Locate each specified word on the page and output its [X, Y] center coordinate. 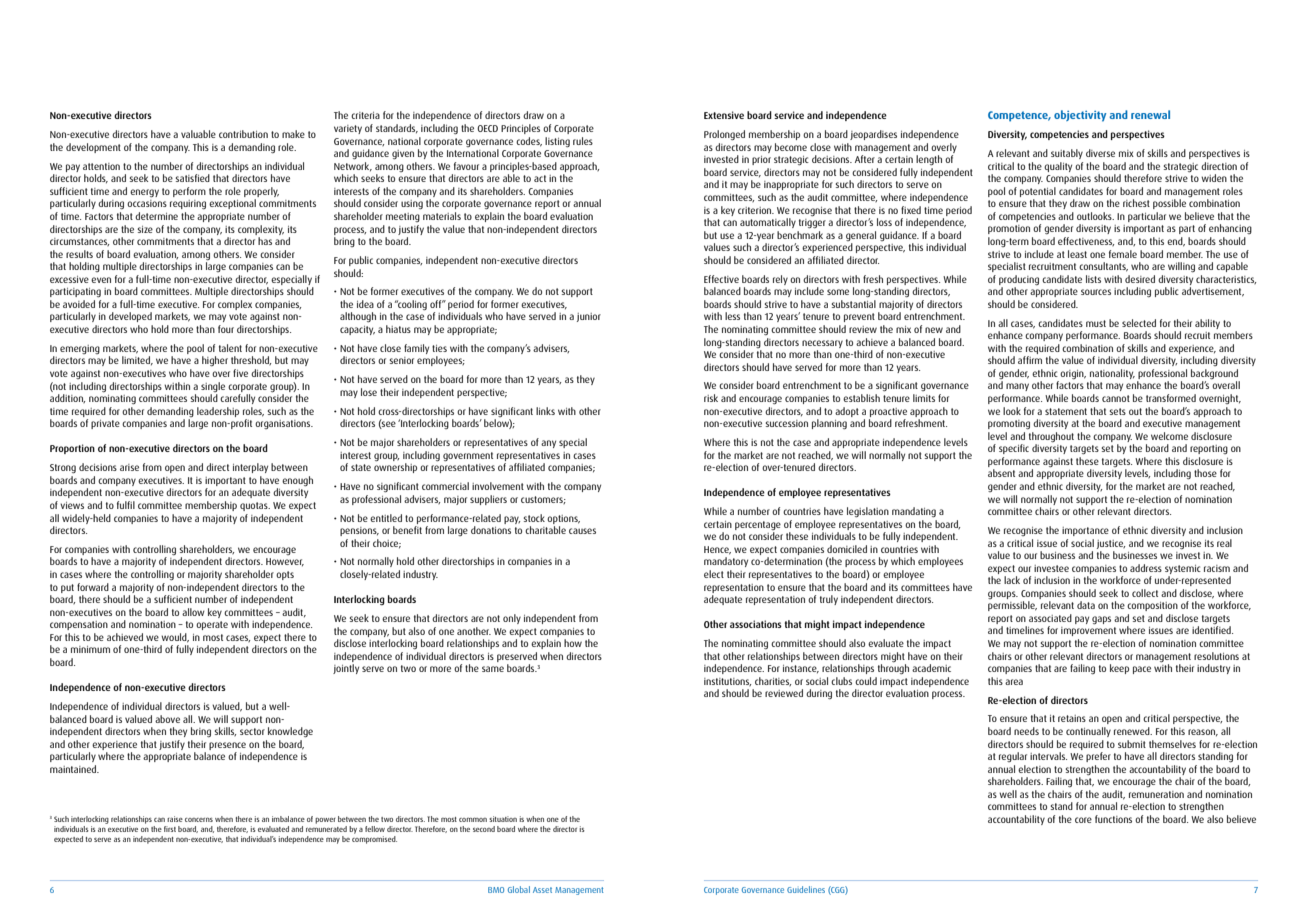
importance [1085, 531]
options [563, 519]
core [1083, 820]
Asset [542, 890]
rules [583, 141]
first [170, 829]
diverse [1100, 153]
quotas [255, 506]
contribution [243, 134]
